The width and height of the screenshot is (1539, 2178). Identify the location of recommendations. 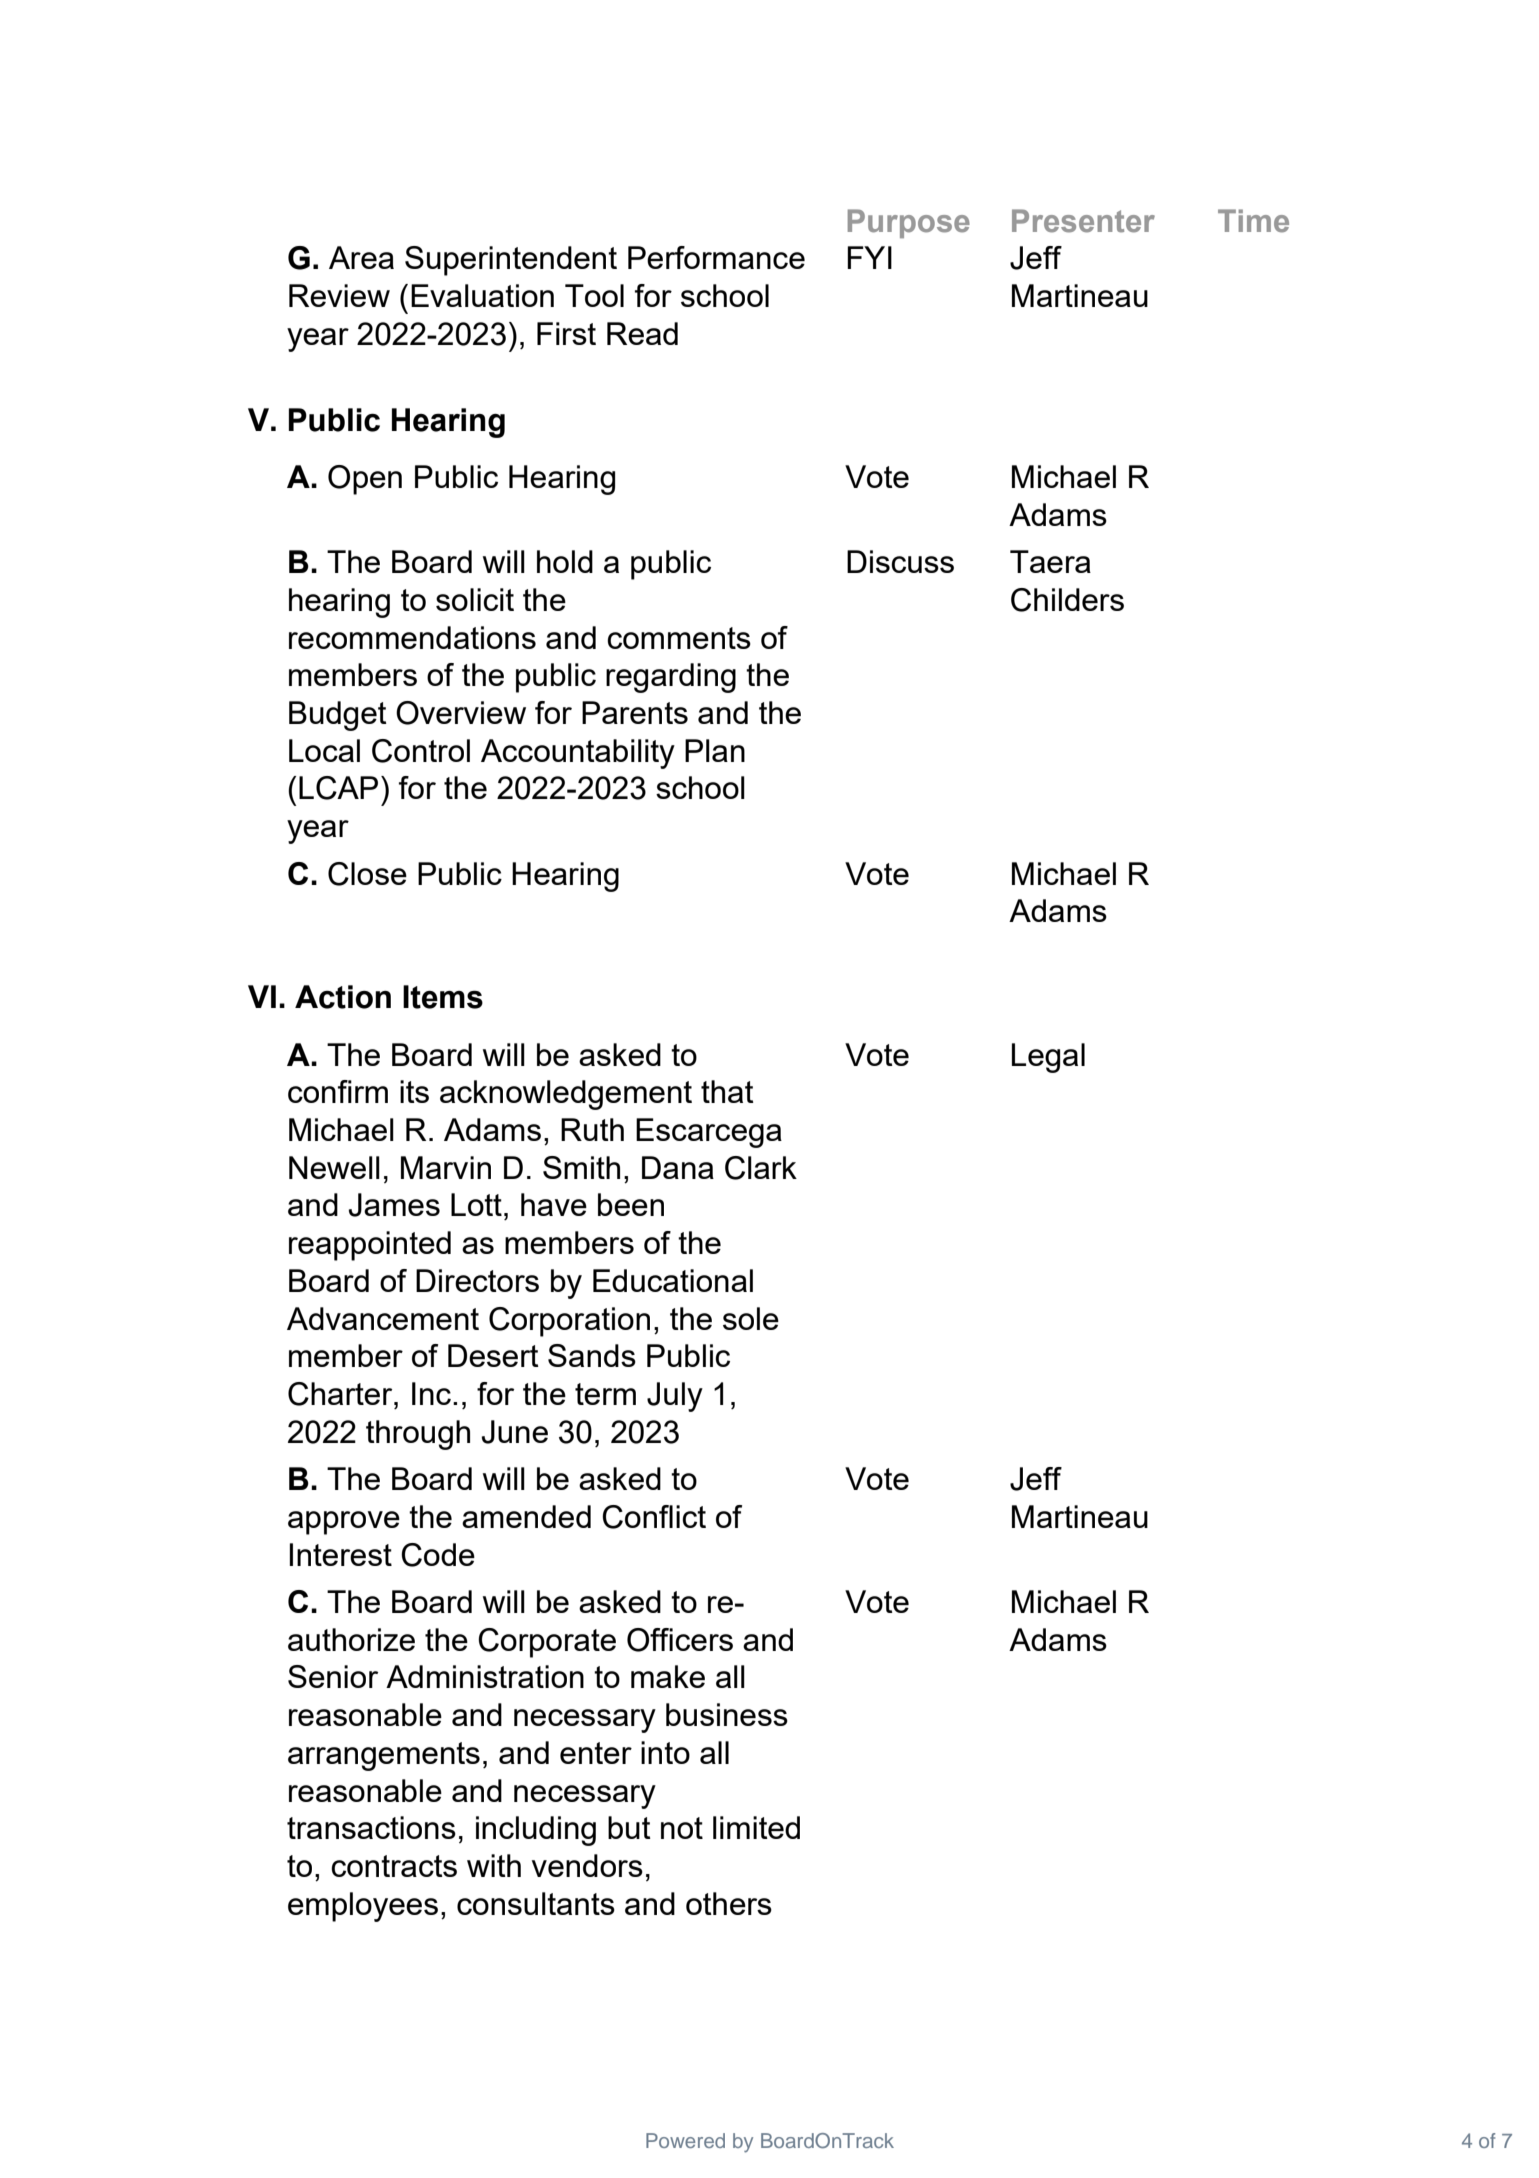
(412, 637).
